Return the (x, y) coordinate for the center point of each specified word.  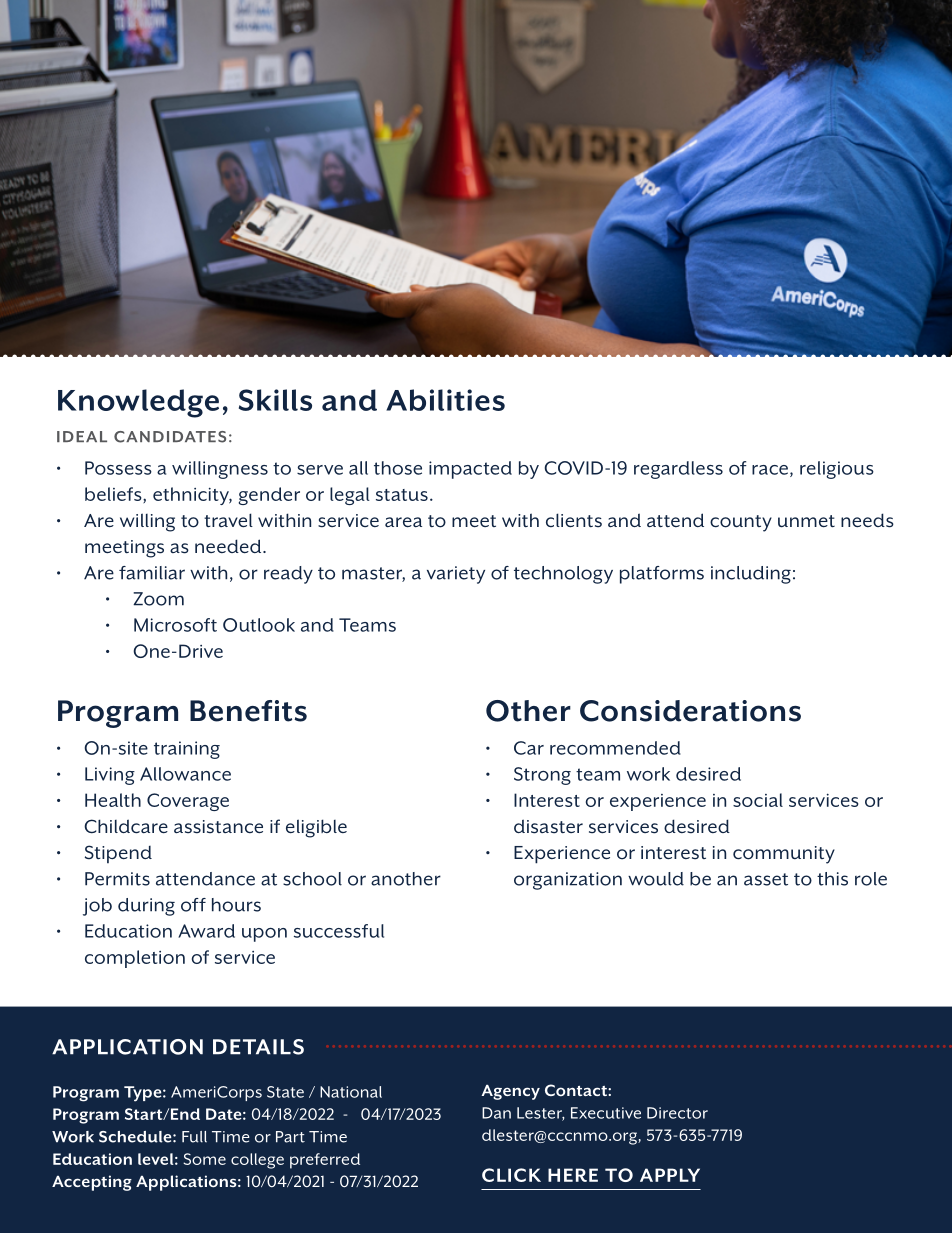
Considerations (690, 711)
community (784, 855)
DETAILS (258, 1047)
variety (456, 575)
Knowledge (138, 403)
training (187, 750)
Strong (542, 776)
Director (677, 1113)
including (751, 575)
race (771, 471)
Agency (511, 1092)
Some (204, 1159)
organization (568, 881)
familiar (152, 573)
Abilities (445, 400)
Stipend (118, 854)
